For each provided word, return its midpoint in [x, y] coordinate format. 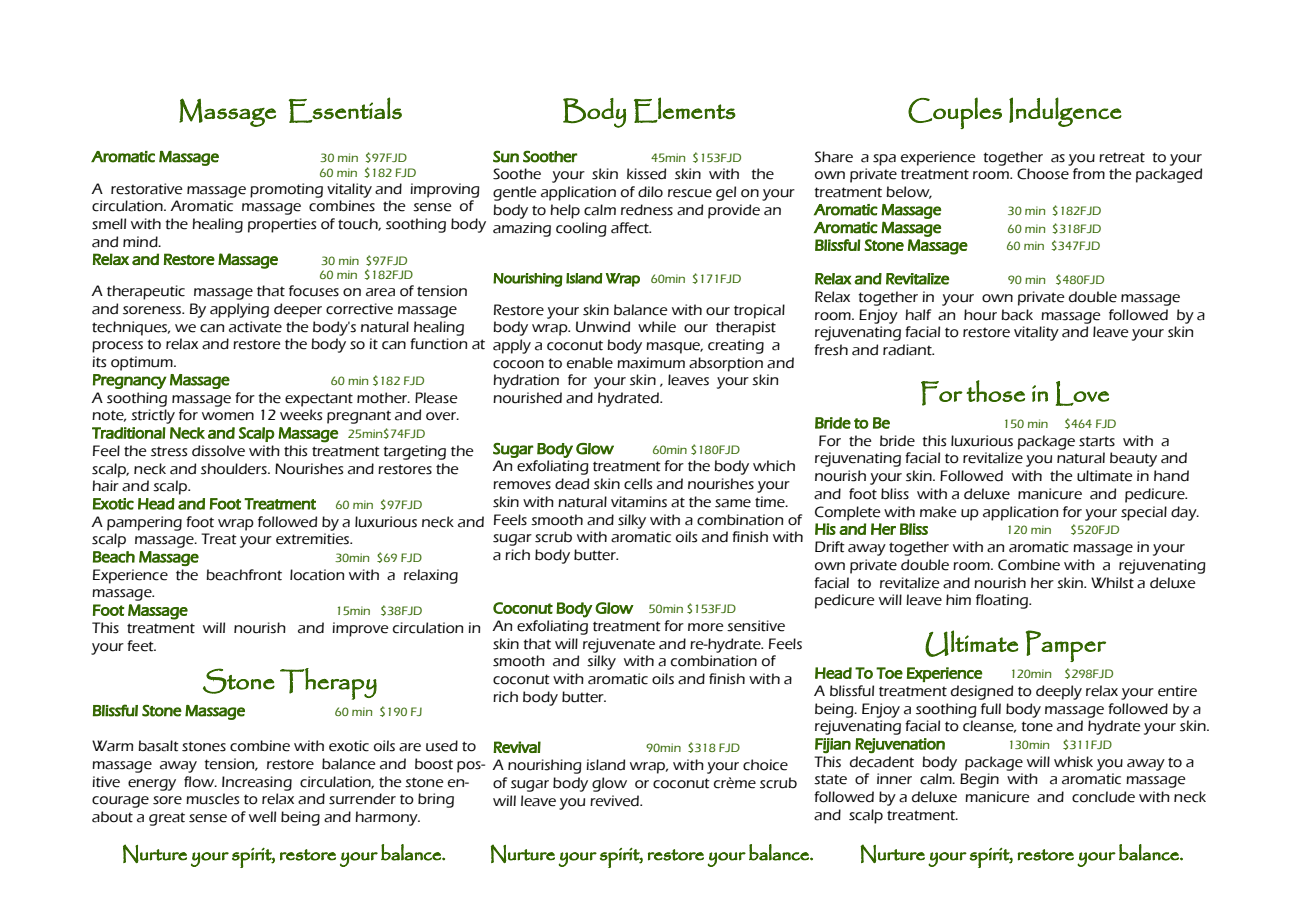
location [317, 575]
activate [255, 327]
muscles [212, 799]
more [705, 627]
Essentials [345, 110]
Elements [685, 110]
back [1017, 315]
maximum [651, 363]
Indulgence [1065, 112]
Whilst [1112, 583]
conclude [1103, 797]
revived [615, 801]
